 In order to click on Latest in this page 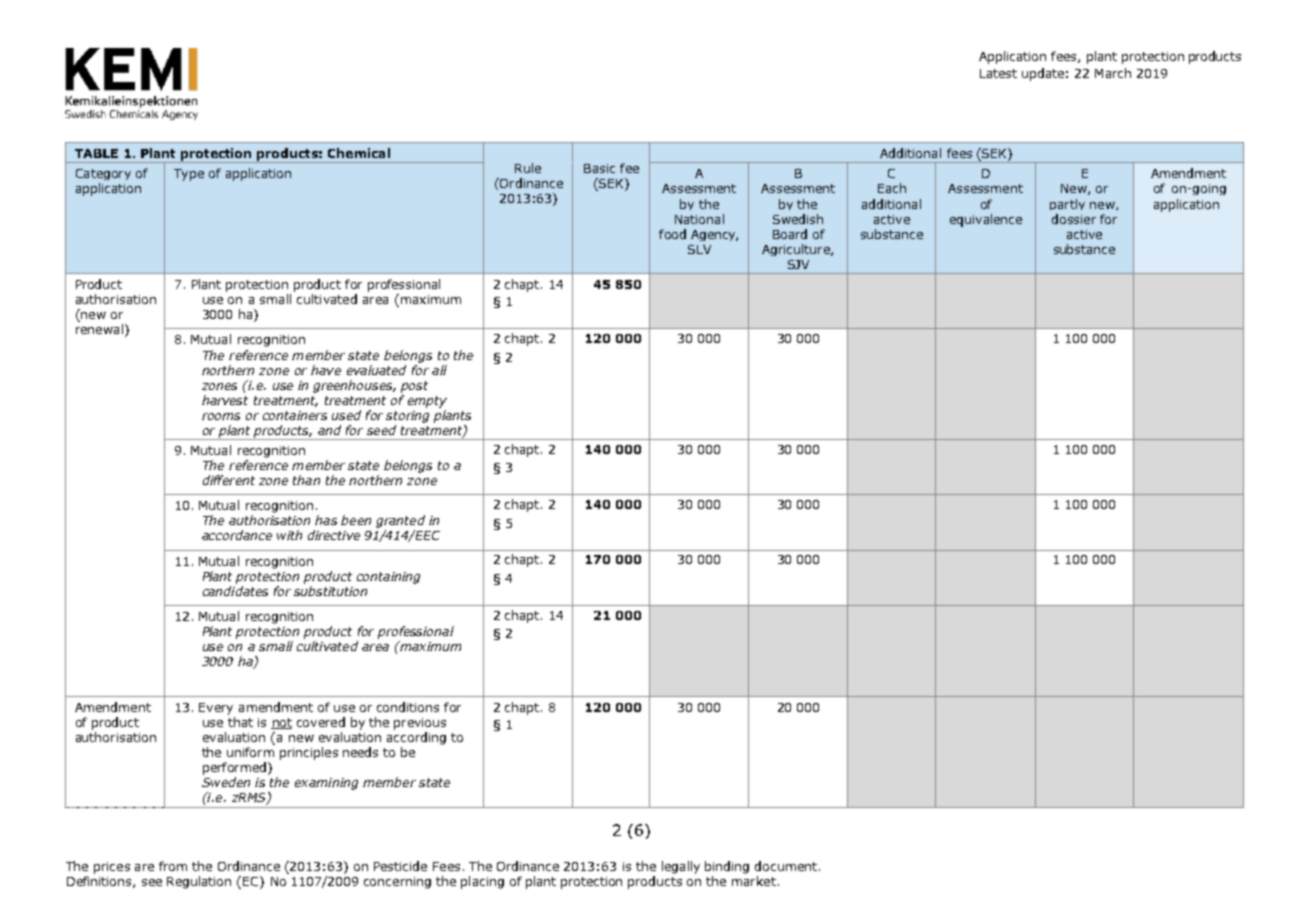, I will do `click(998, 73)`.
